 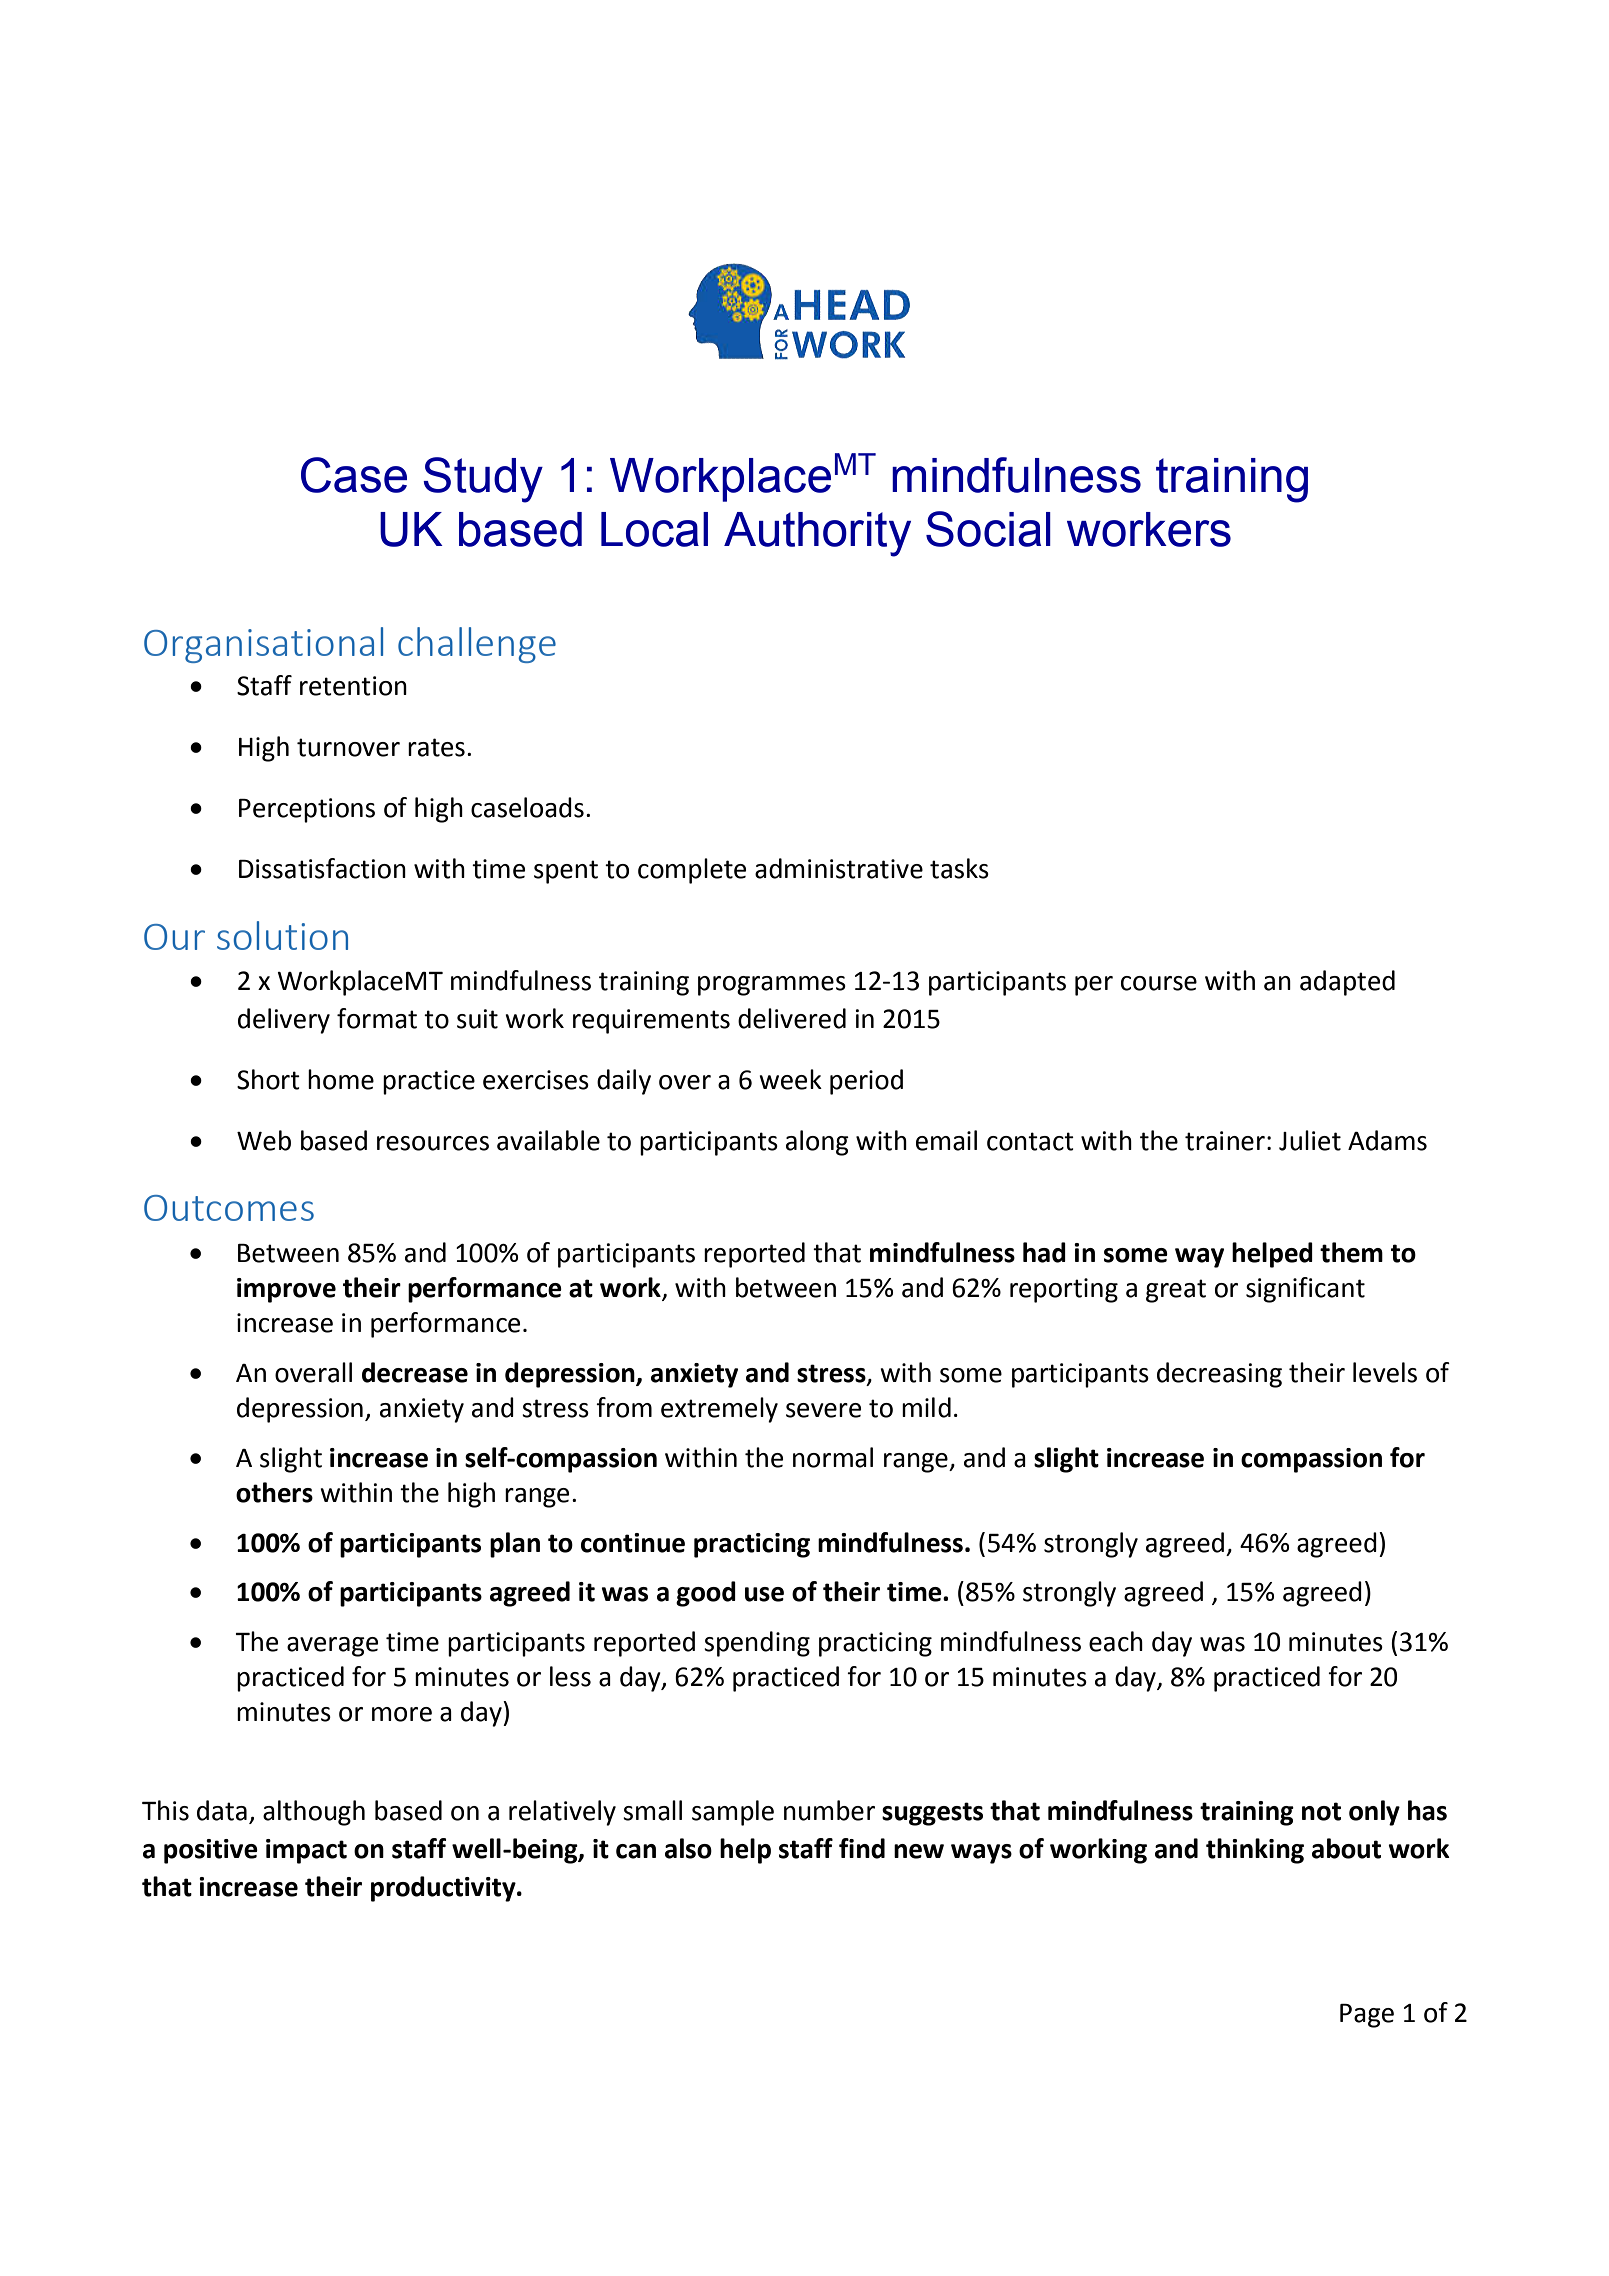 What do you see at coordinates (1305, 1290) in the page?
I see `significant` at bounding box center [1305, 1290].
